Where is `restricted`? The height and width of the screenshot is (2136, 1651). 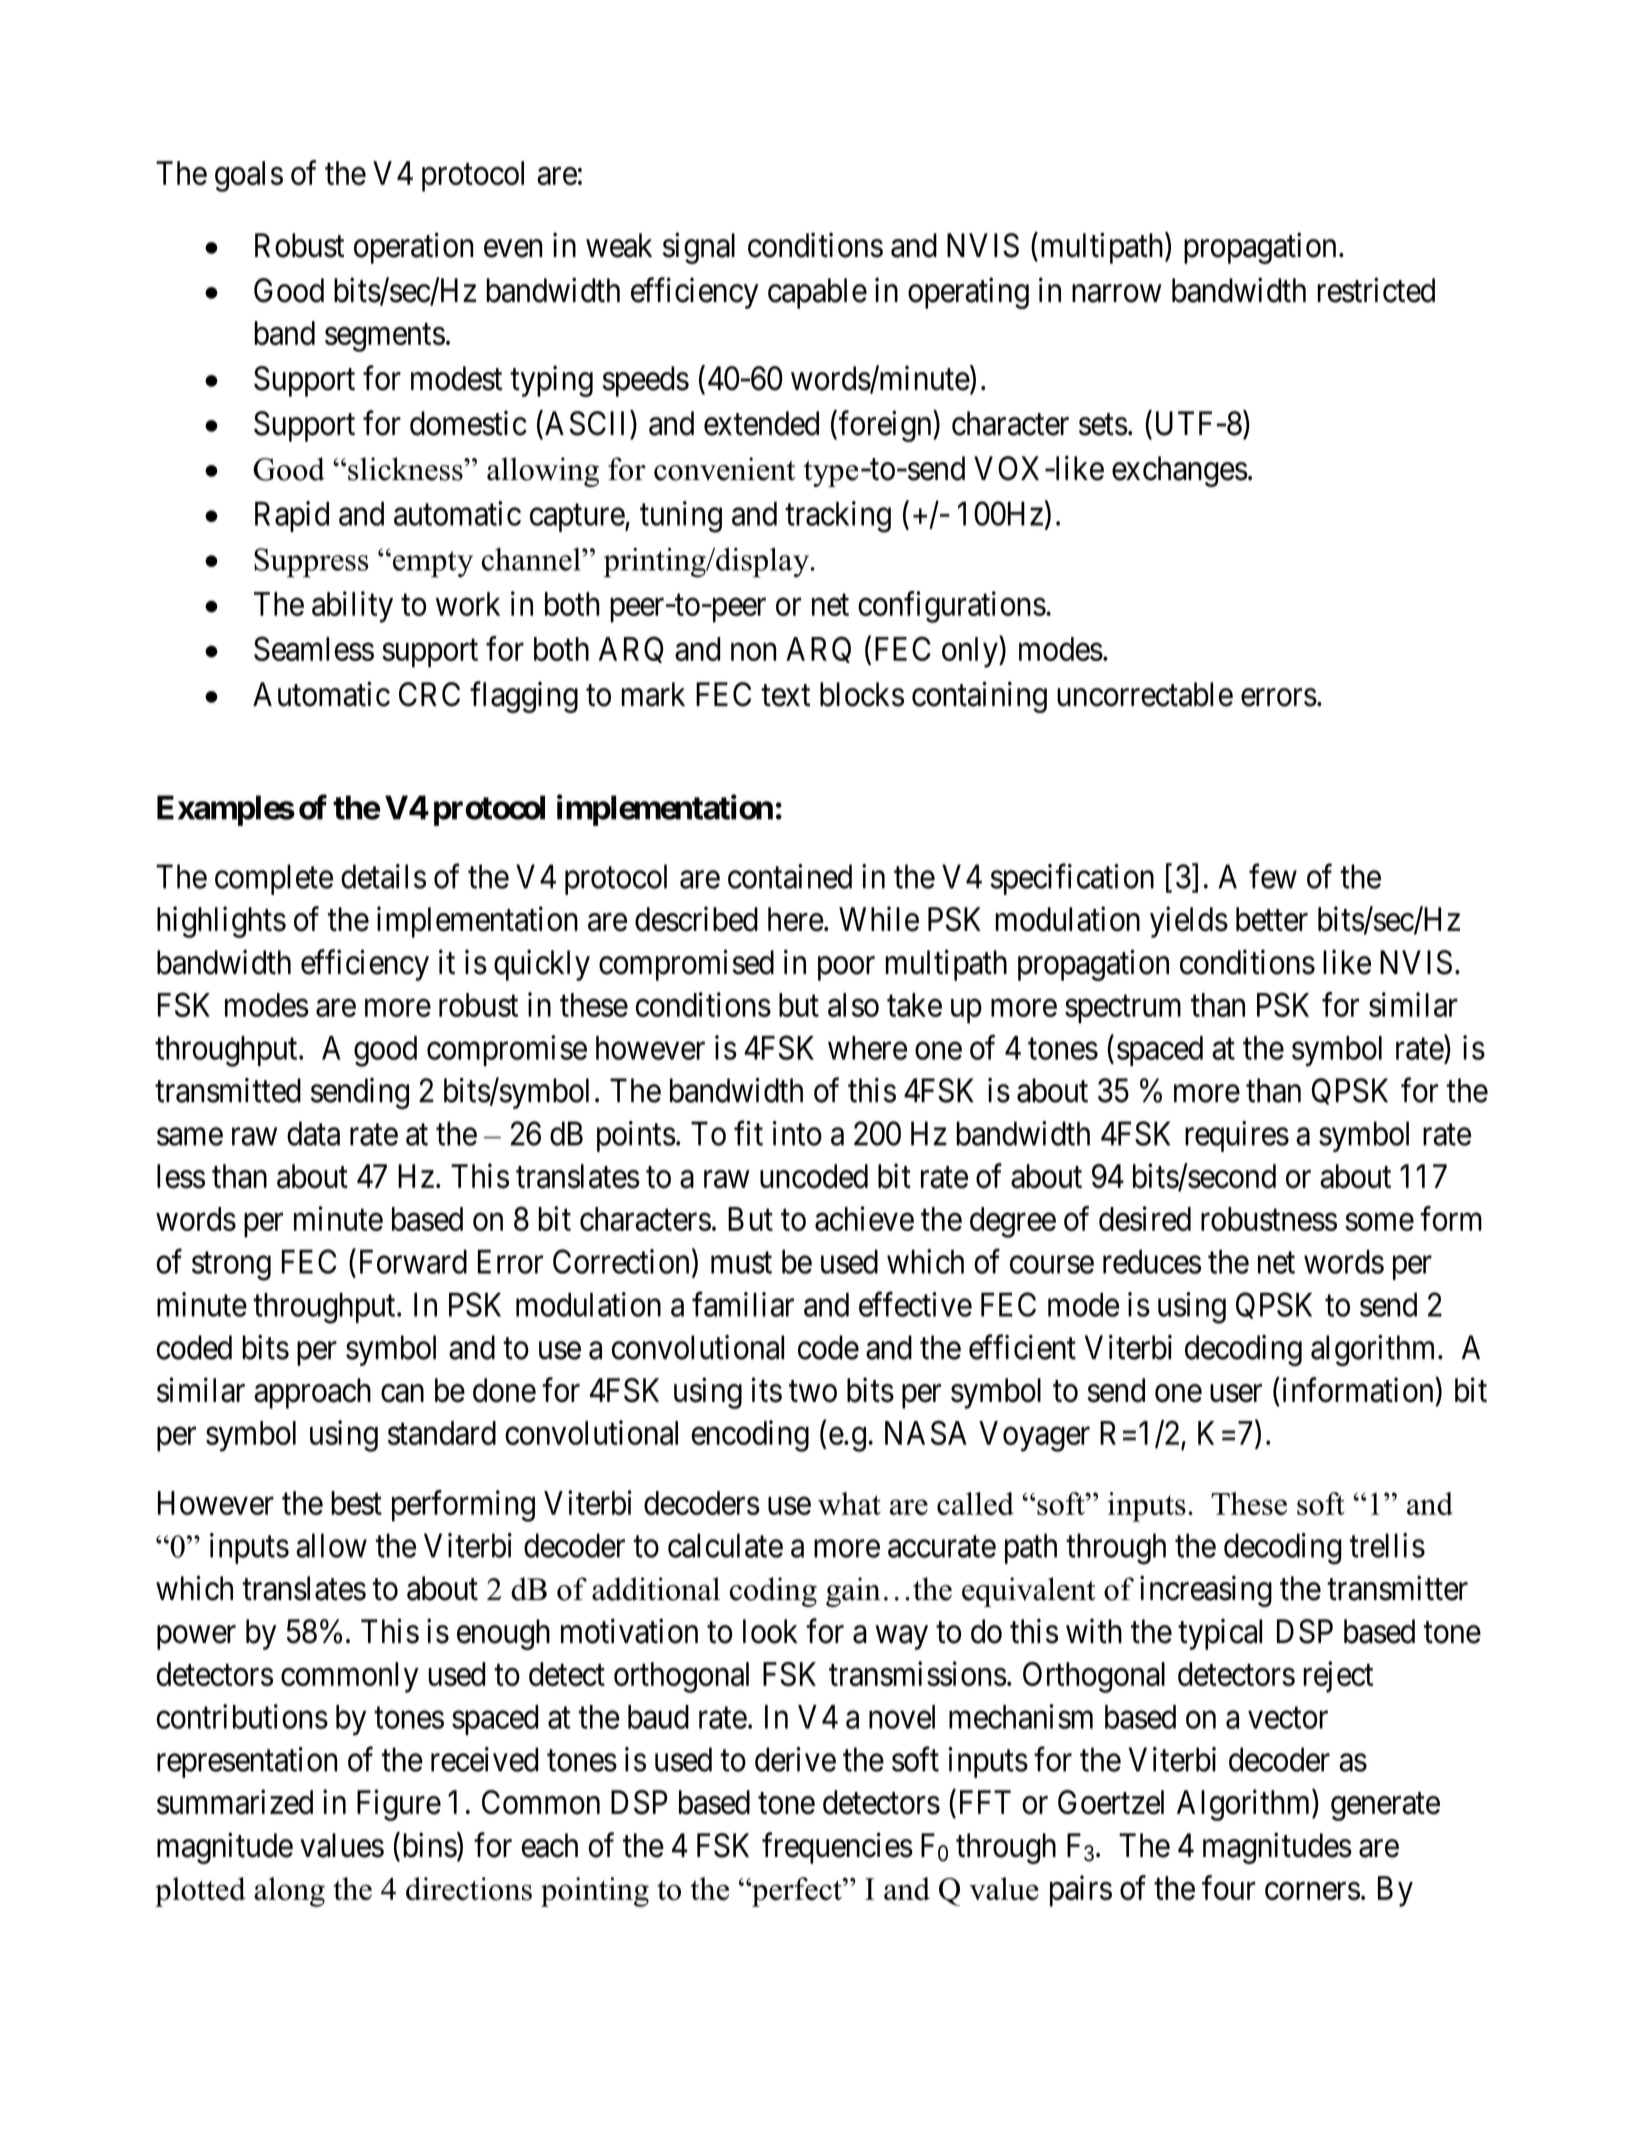
restricted is located at coordinates (1376, 290).
